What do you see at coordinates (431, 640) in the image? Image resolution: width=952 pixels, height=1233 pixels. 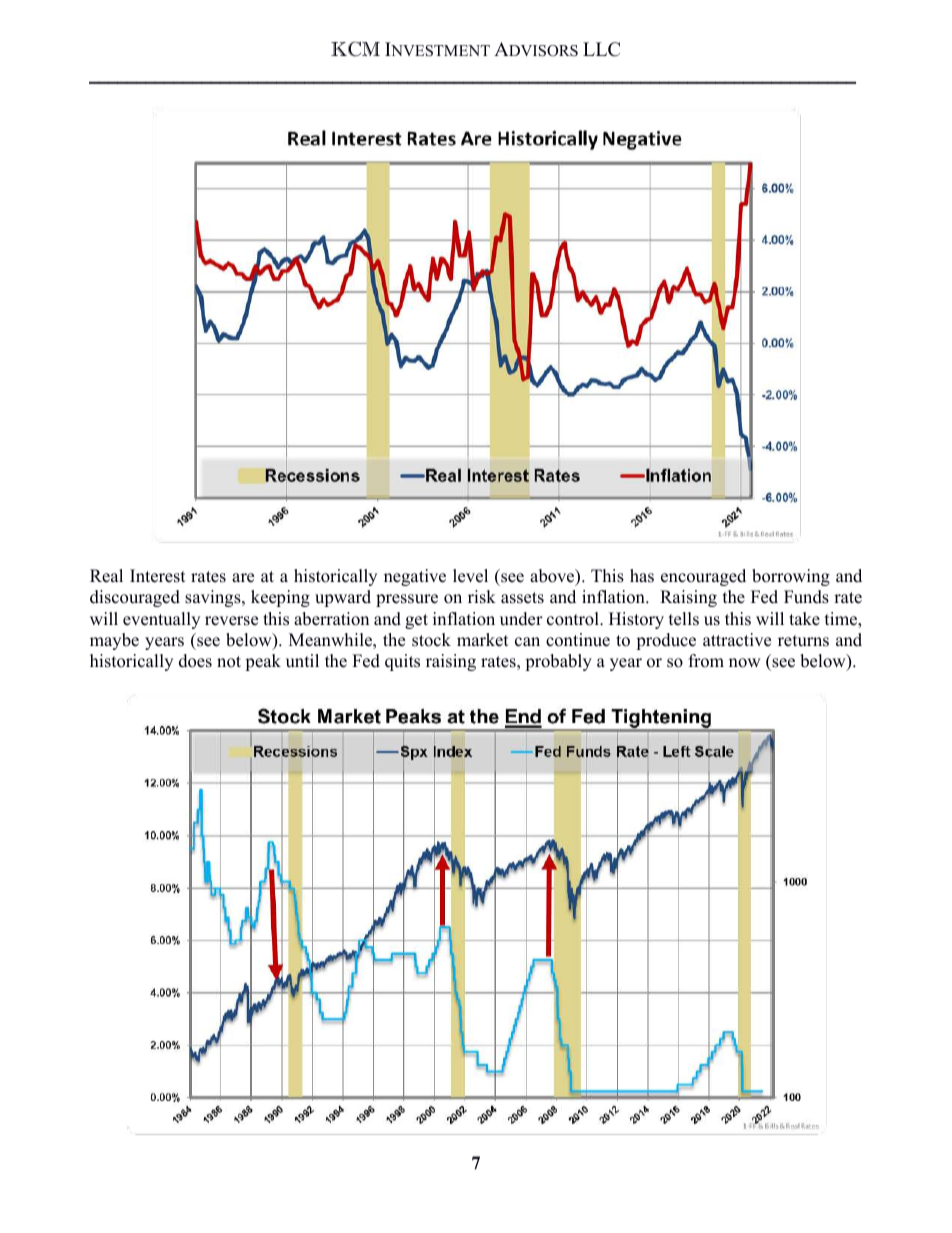 I see `stock` at bounding box center [431, 640].
